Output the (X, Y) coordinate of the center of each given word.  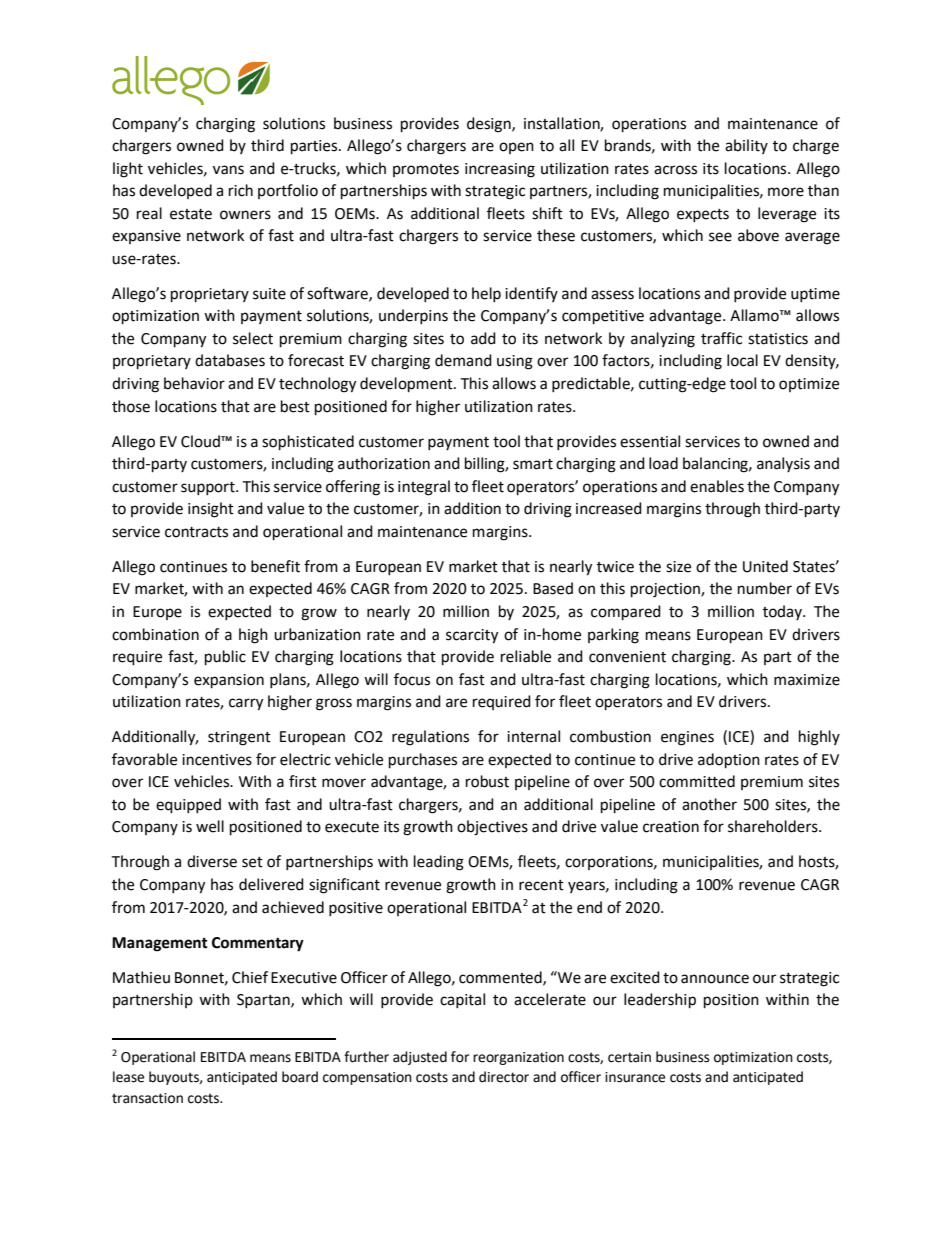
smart (533, 464)
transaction (147, 1098)
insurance (635, 1077)
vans (228, 170)
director (504, 1077)
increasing (500, 170)
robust (487, 781)
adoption (729, 761)
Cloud (201, 441)
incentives (217, 760)
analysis (783, 464)
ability (746, 146)
